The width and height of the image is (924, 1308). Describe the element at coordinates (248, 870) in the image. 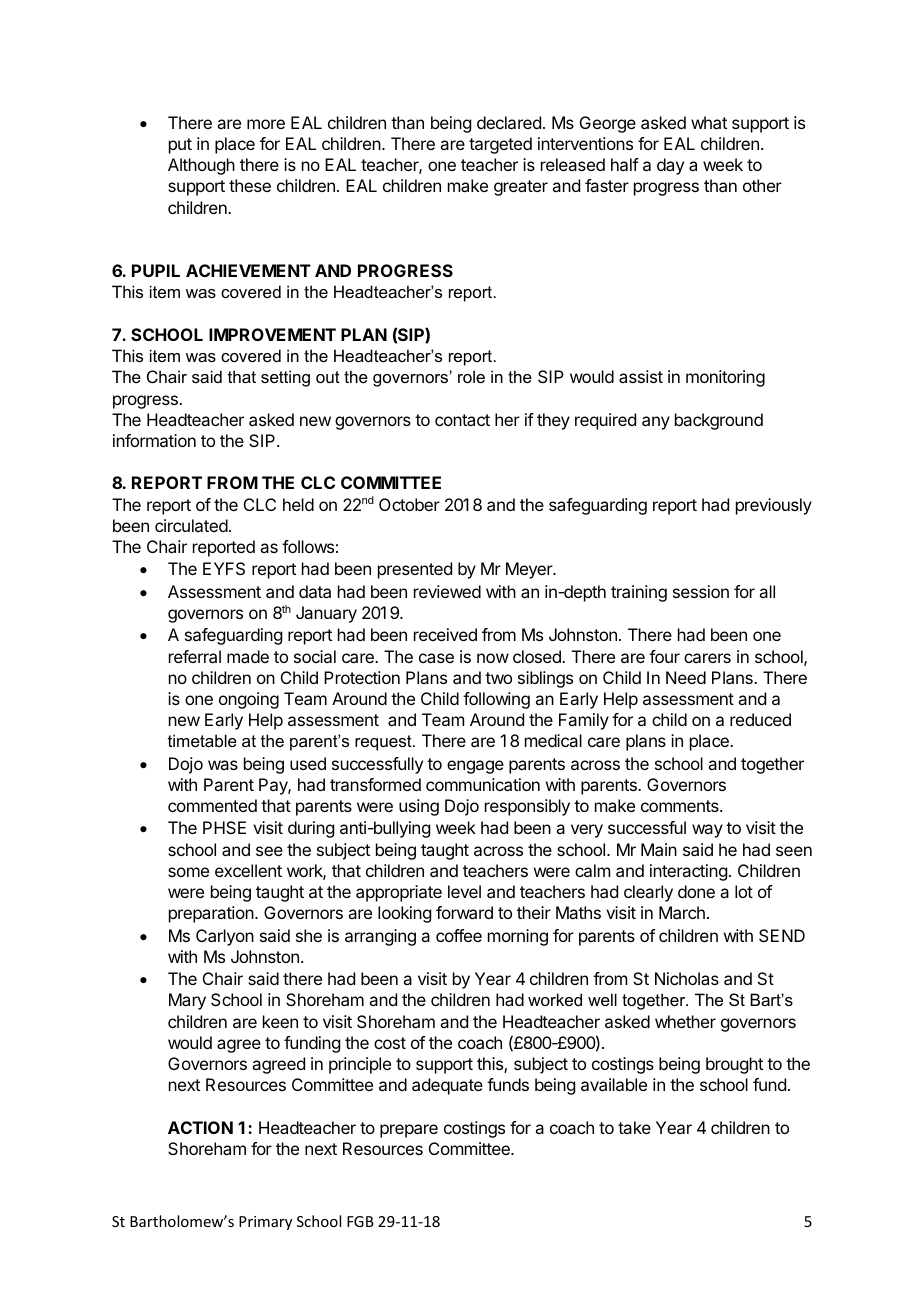

I see `excellent` at that location.
